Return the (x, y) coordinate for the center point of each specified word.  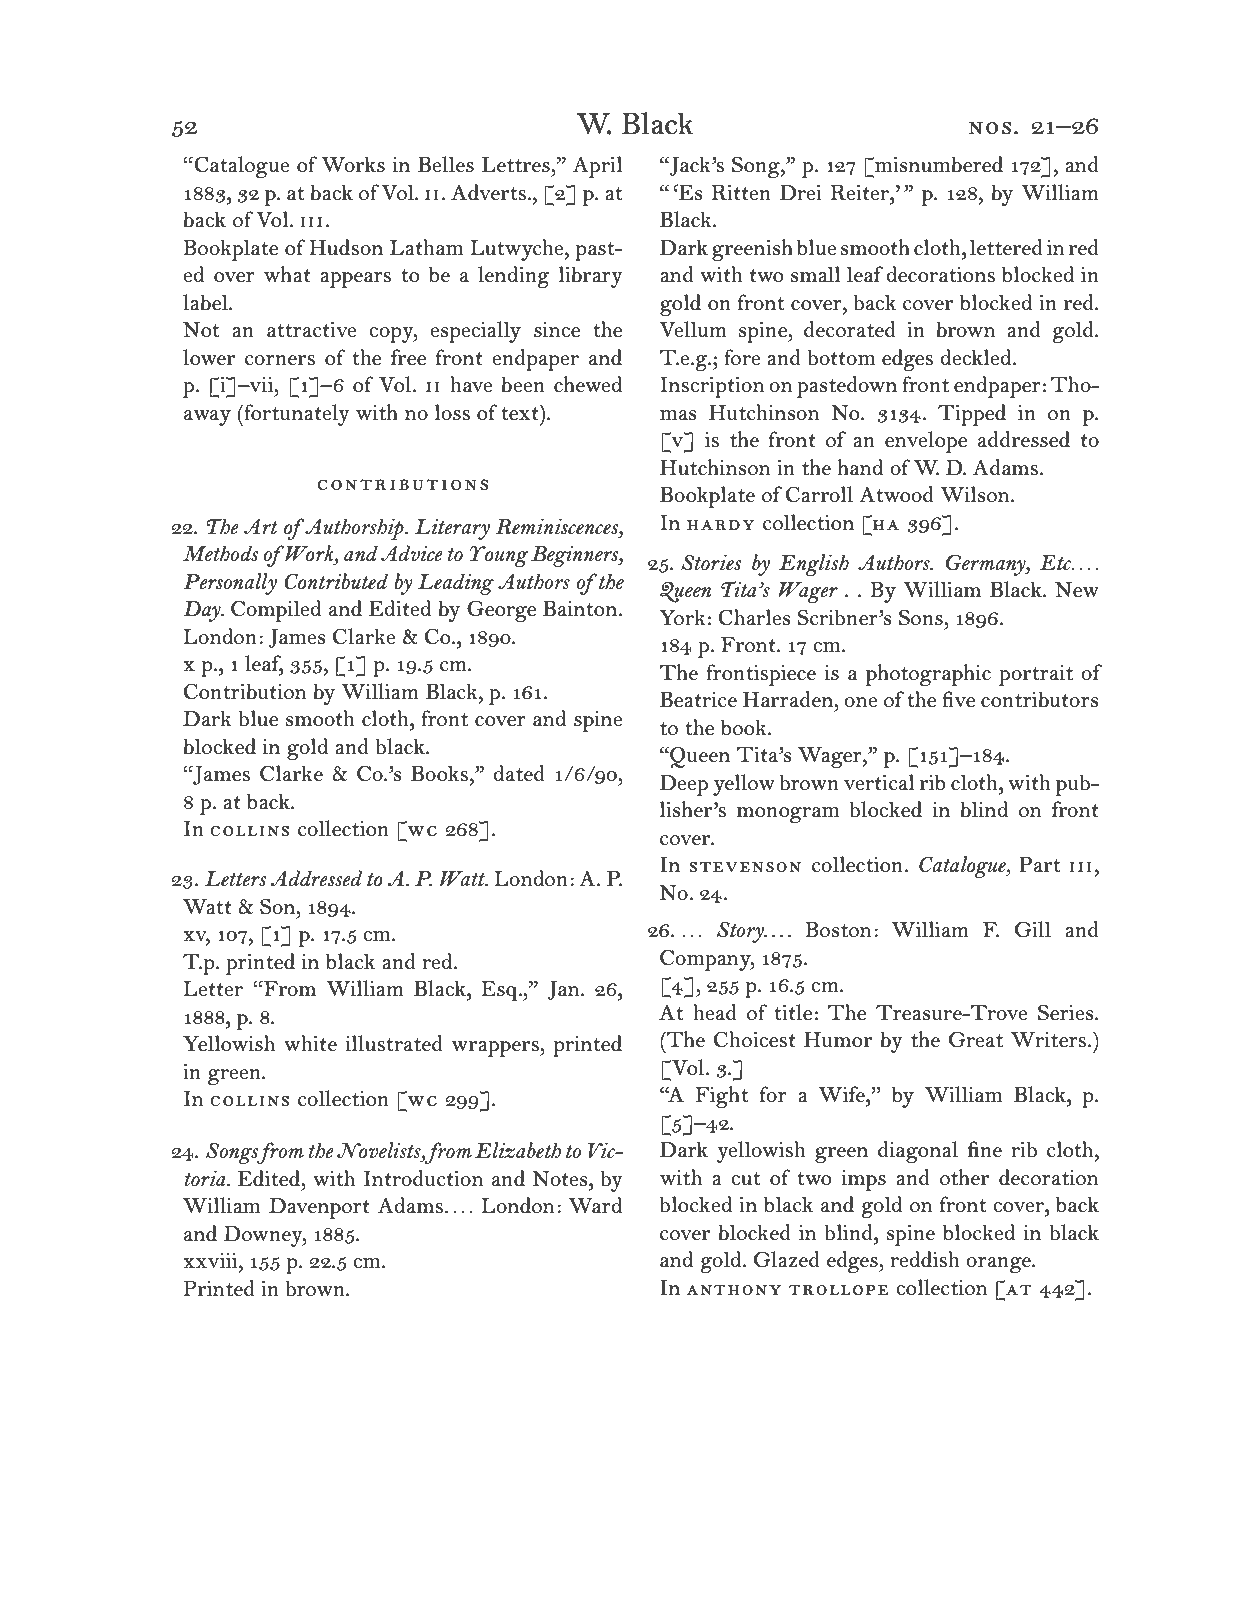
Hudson (346, 247)
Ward (595, 1205)
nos (990, 128)
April (598, 167)
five (958, 699)
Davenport (319, 1208)
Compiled (276, 611)
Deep (683, 785)
